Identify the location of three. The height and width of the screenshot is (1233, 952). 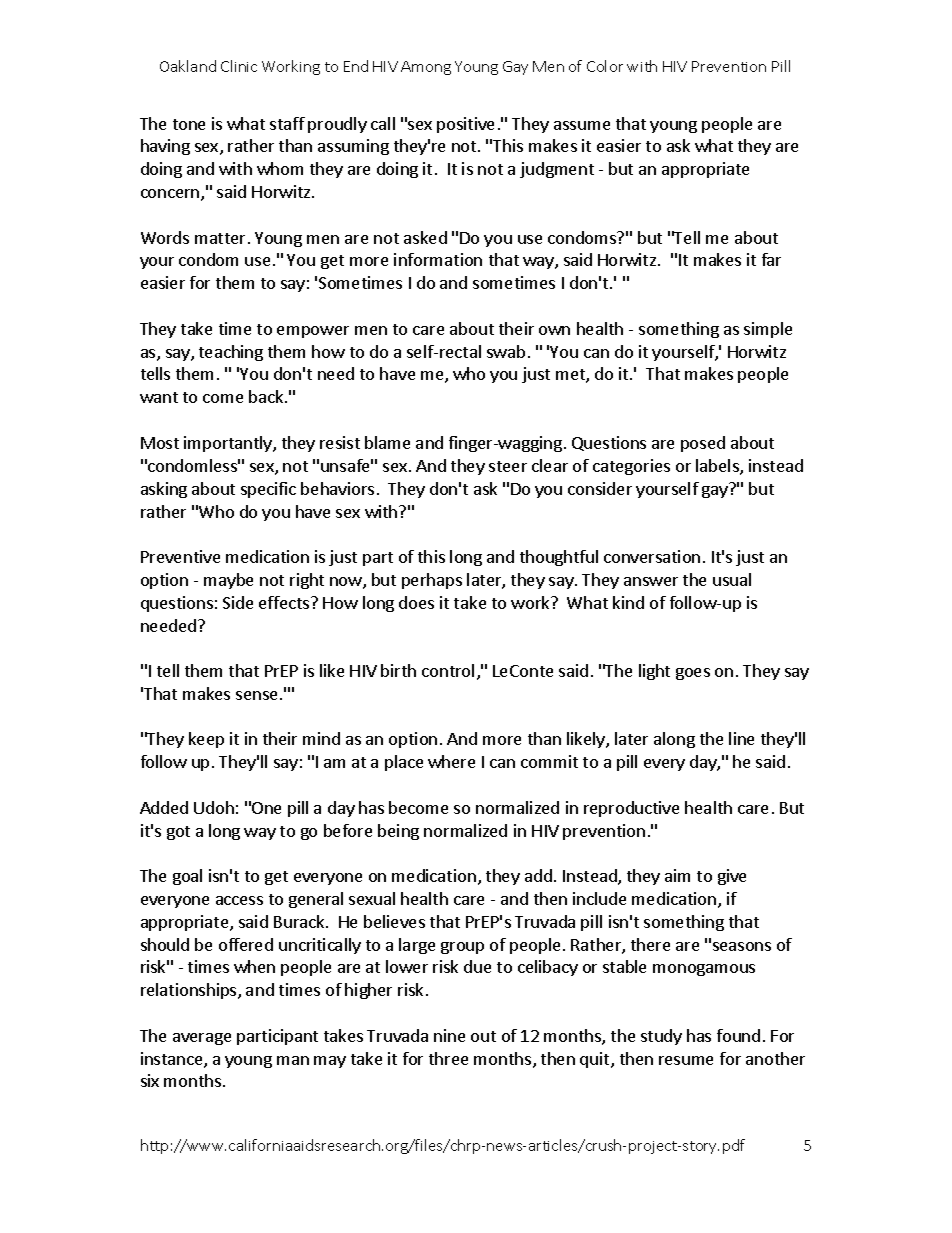
(448, 1058).
